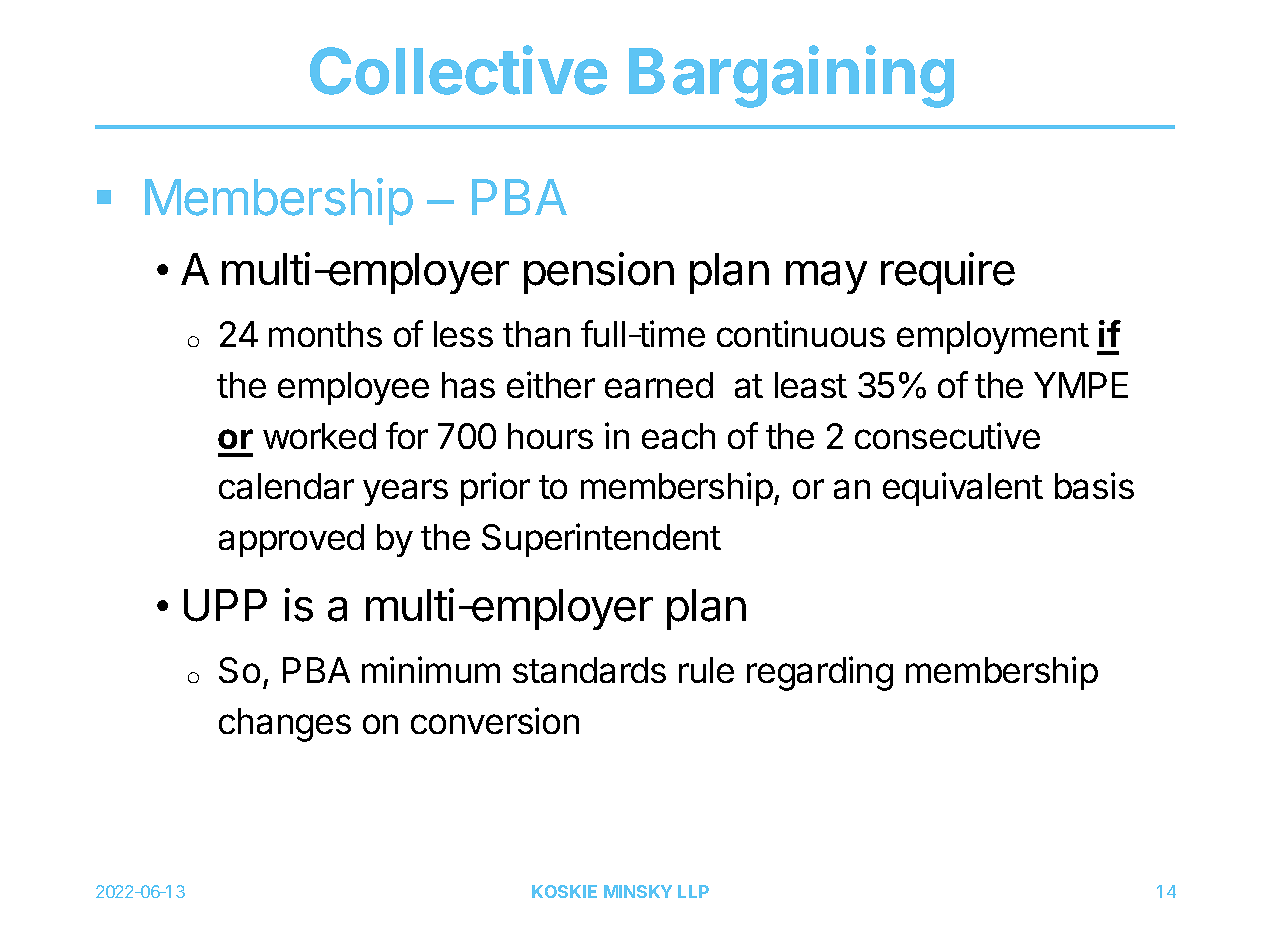 The height and width of the screenshot is (952, 1270). Describe the element at coordinates (993, 337) in the screenshot. I see `employment` at that location.
